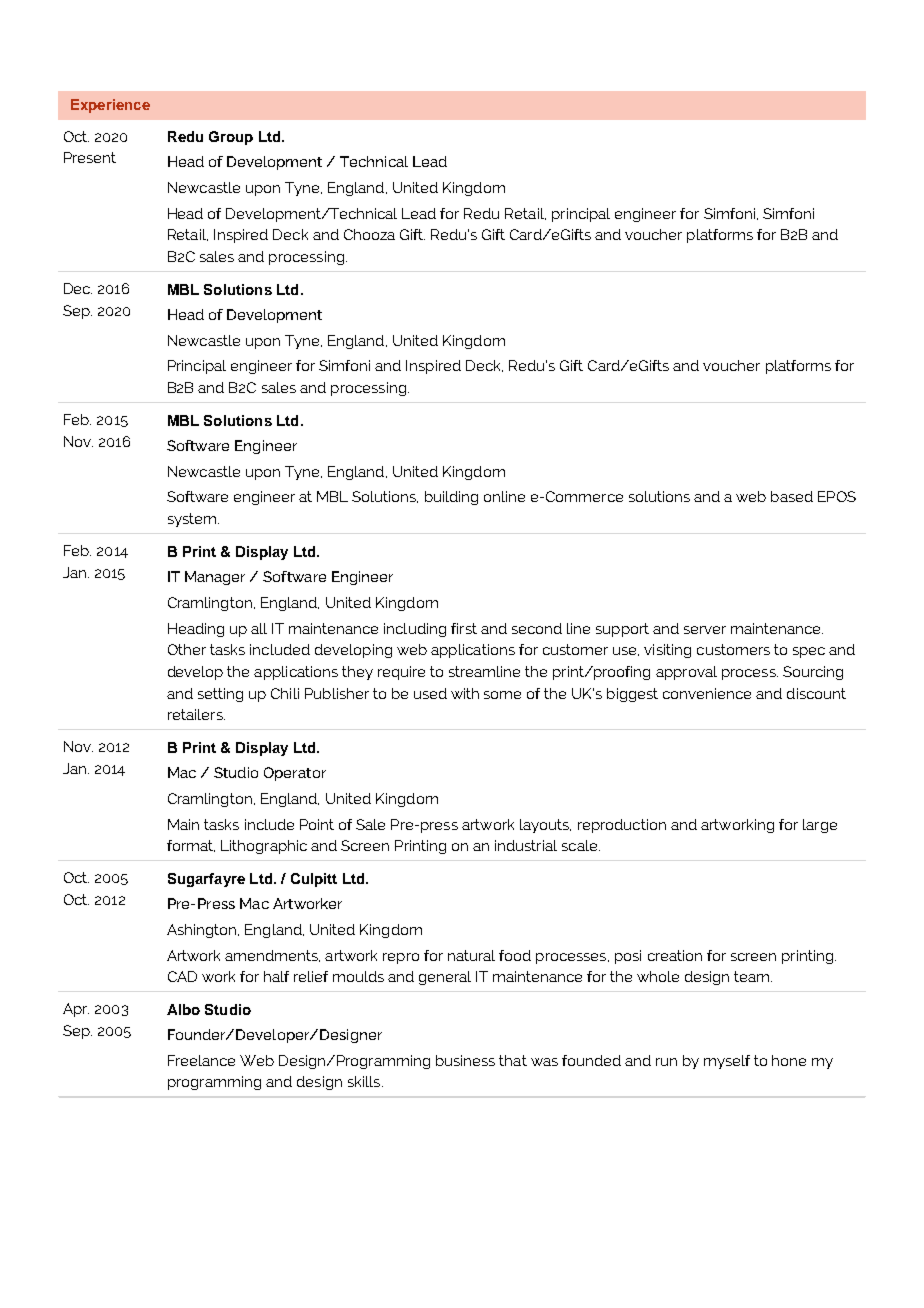 The image size is (924, 1308). Describe the element at coordinates (231, 138) in the page. I see `Group` at that location.
